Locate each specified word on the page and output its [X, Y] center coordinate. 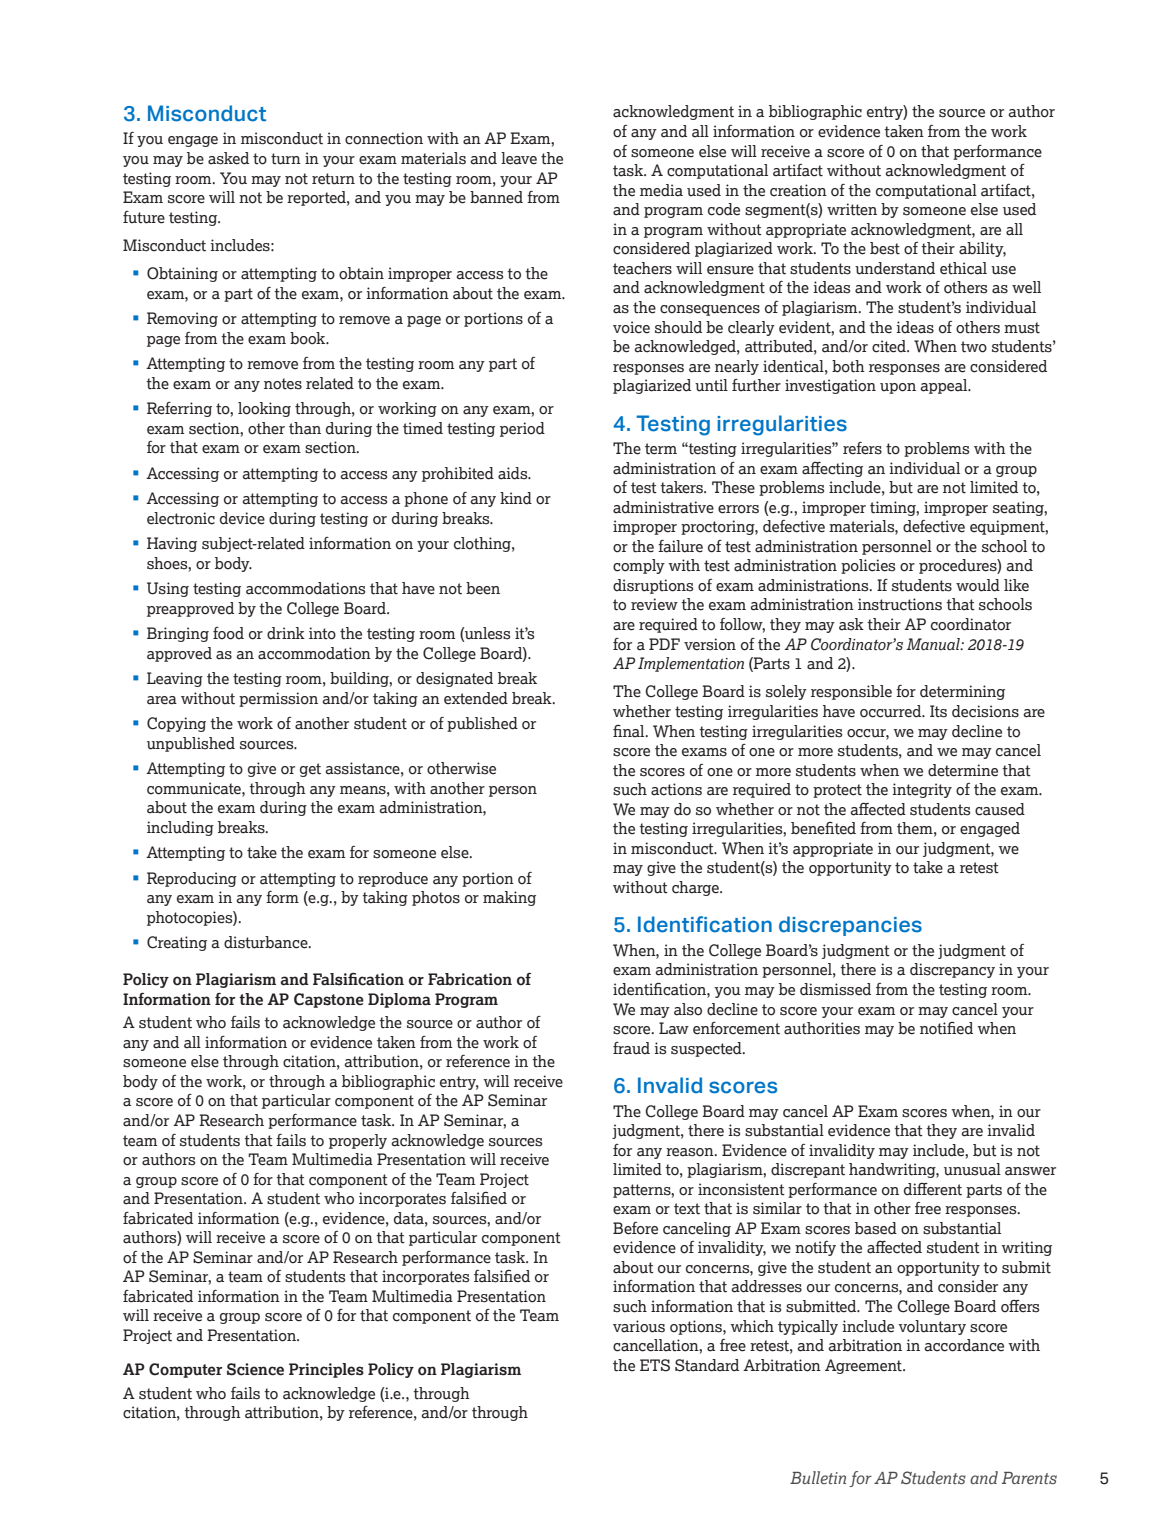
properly [358, 1141]
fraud [631, 1048]
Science [255, 1369]
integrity [922, 790]
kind [516, 498]
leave [519, 158]
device [242, 518]
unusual [972, 1169]
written [852, 209]
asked [228, 158]
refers [862, 448]
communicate [195, 788]
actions [676, 789]
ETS [655, 1365]
